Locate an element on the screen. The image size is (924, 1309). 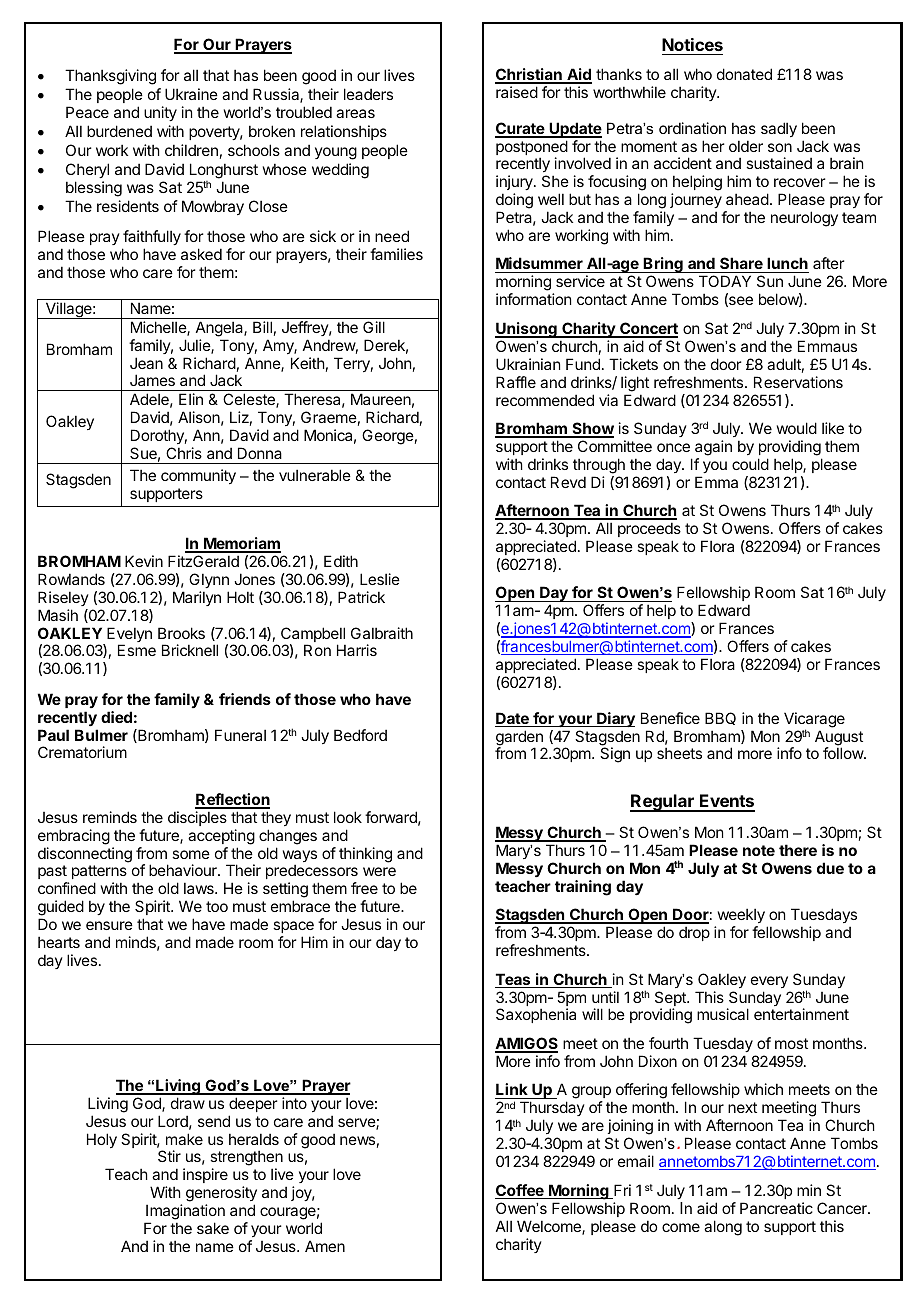
Pancreatic is located at coordinates (776, 1208).
